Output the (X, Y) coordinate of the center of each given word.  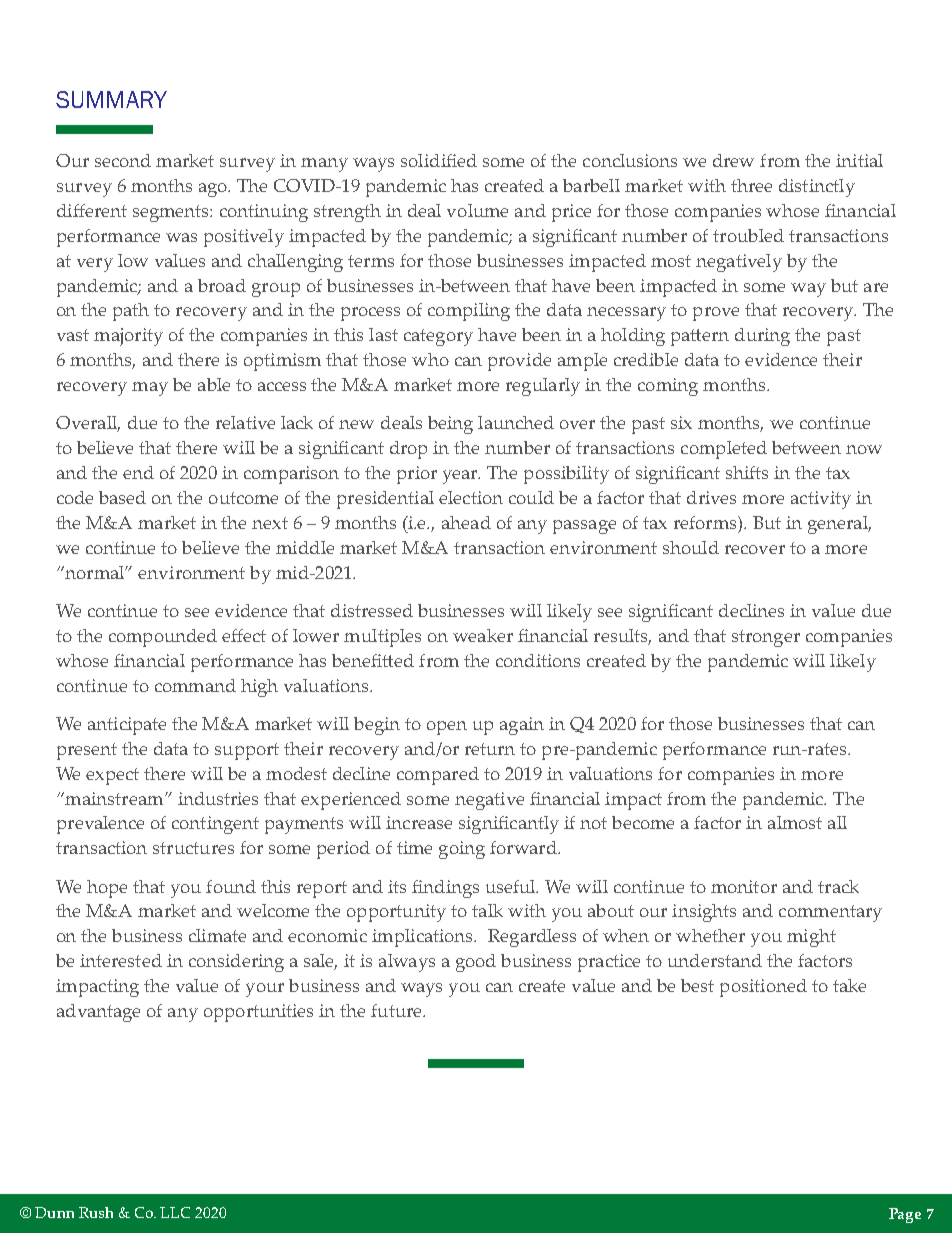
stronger (766, 638)
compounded (163, 638)
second (123, 160)
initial (859, 160)
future (397, 1010)
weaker (483, 635)
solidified (439, 160)
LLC (175, 1212)
